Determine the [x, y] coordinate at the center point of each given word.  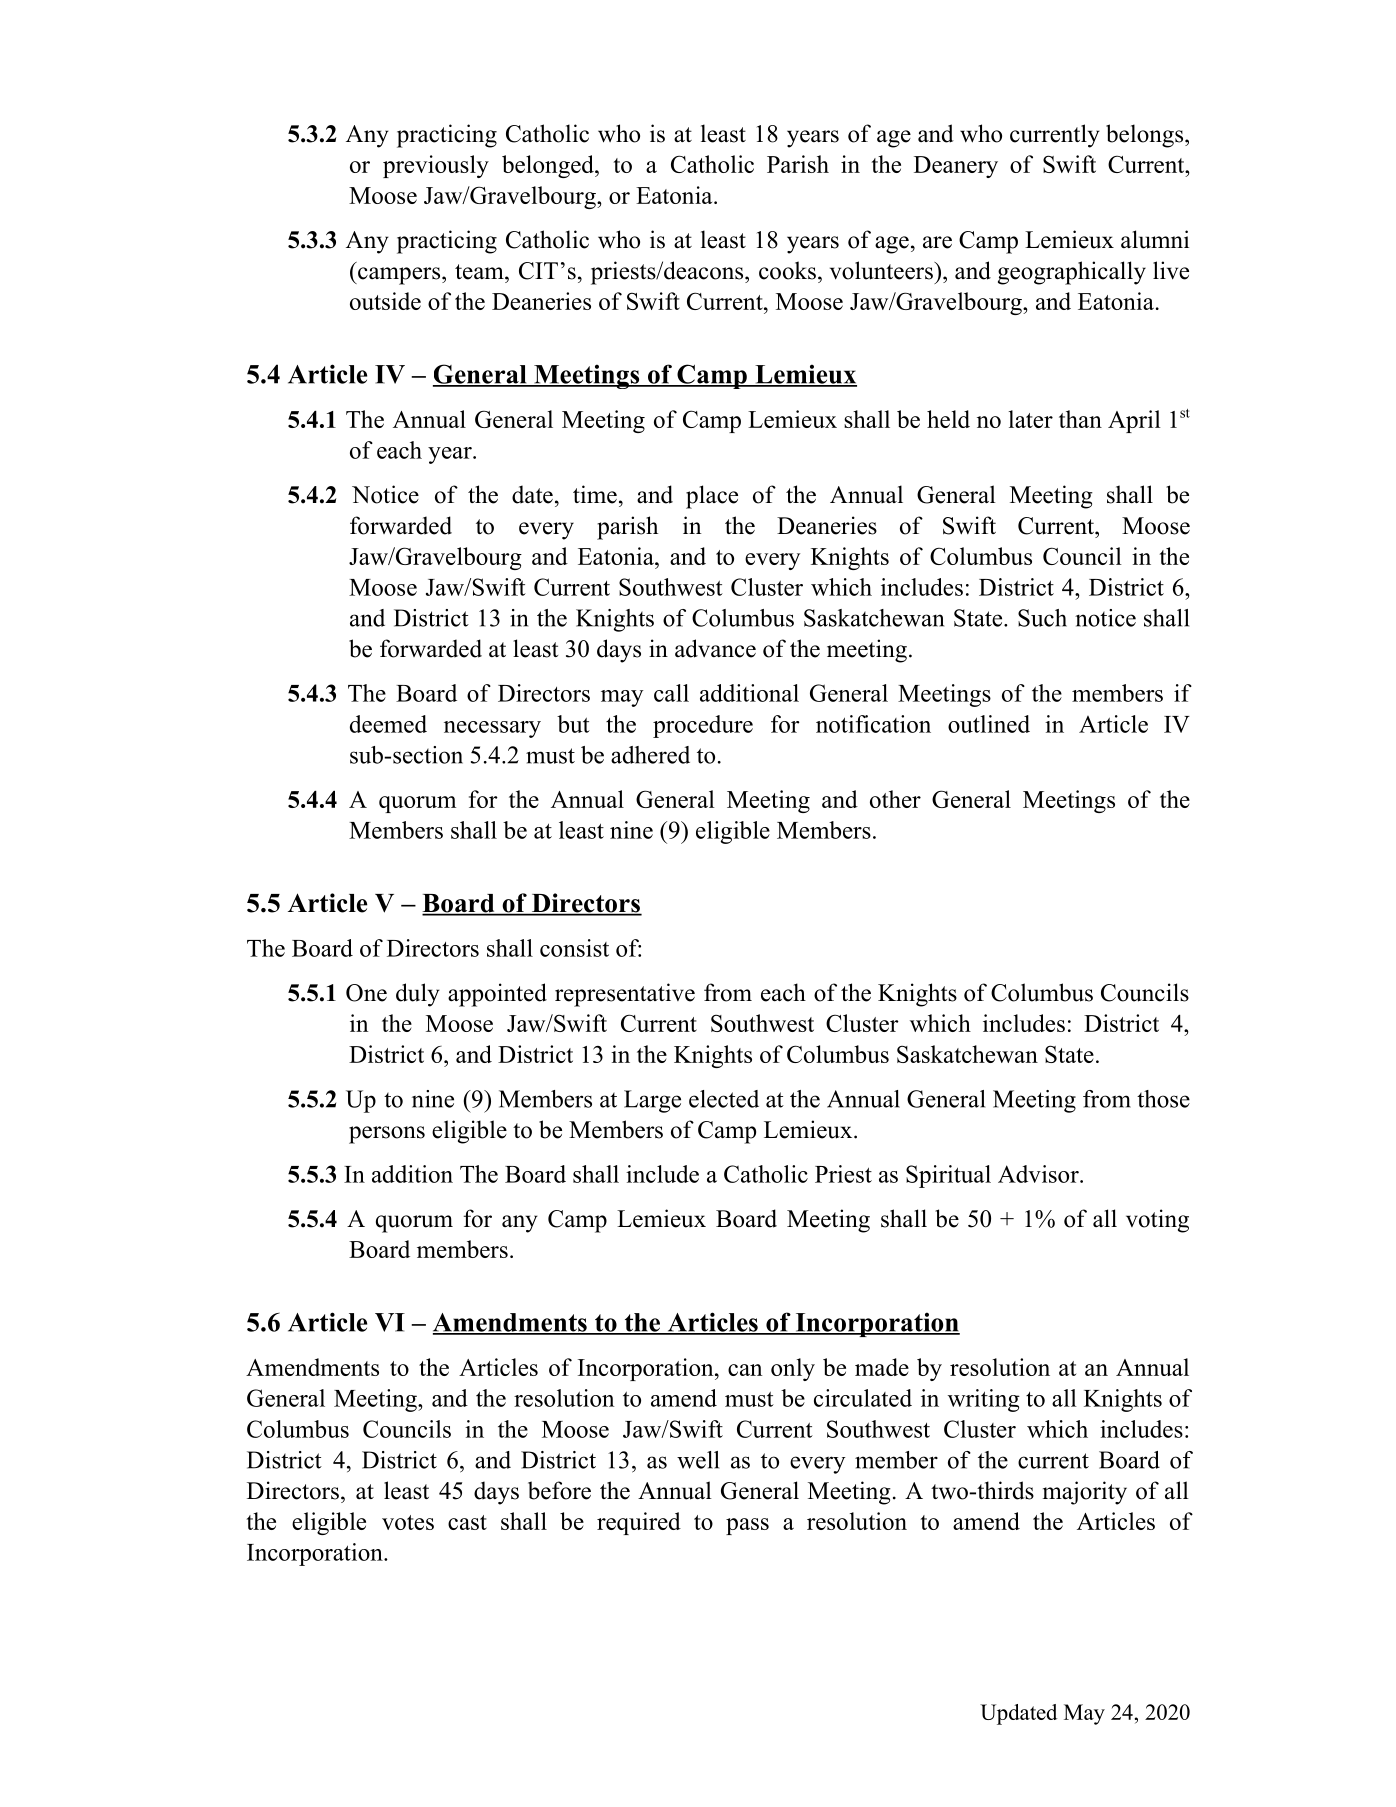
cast [467, 1522]
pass [747, 1526]
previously [436, 166]
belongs [1146, 136]
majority [1085, 1493]
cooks [787, 270]
